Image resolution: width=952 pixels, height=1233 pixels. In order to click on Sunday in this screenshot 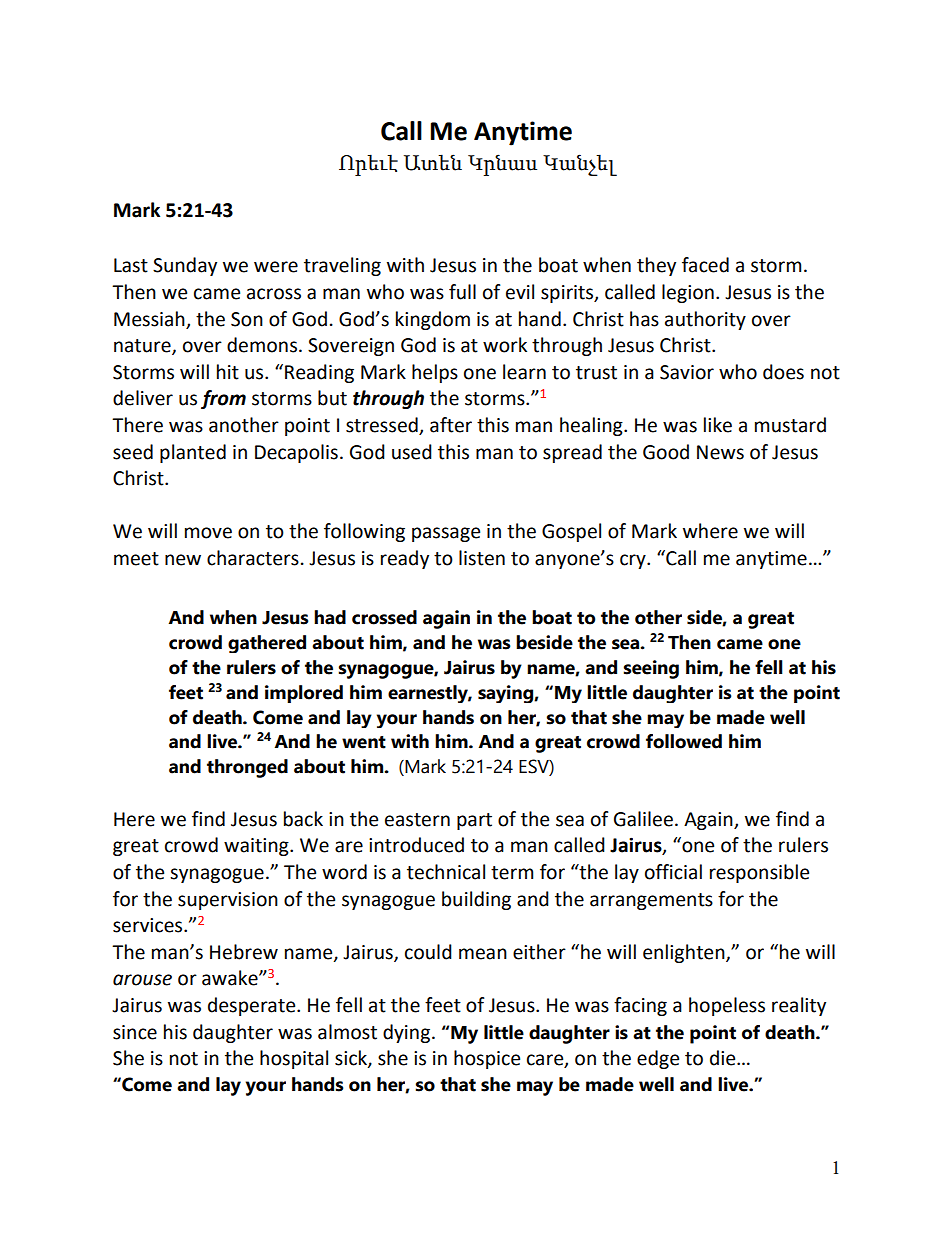, I will do `click(185, 266)`.
